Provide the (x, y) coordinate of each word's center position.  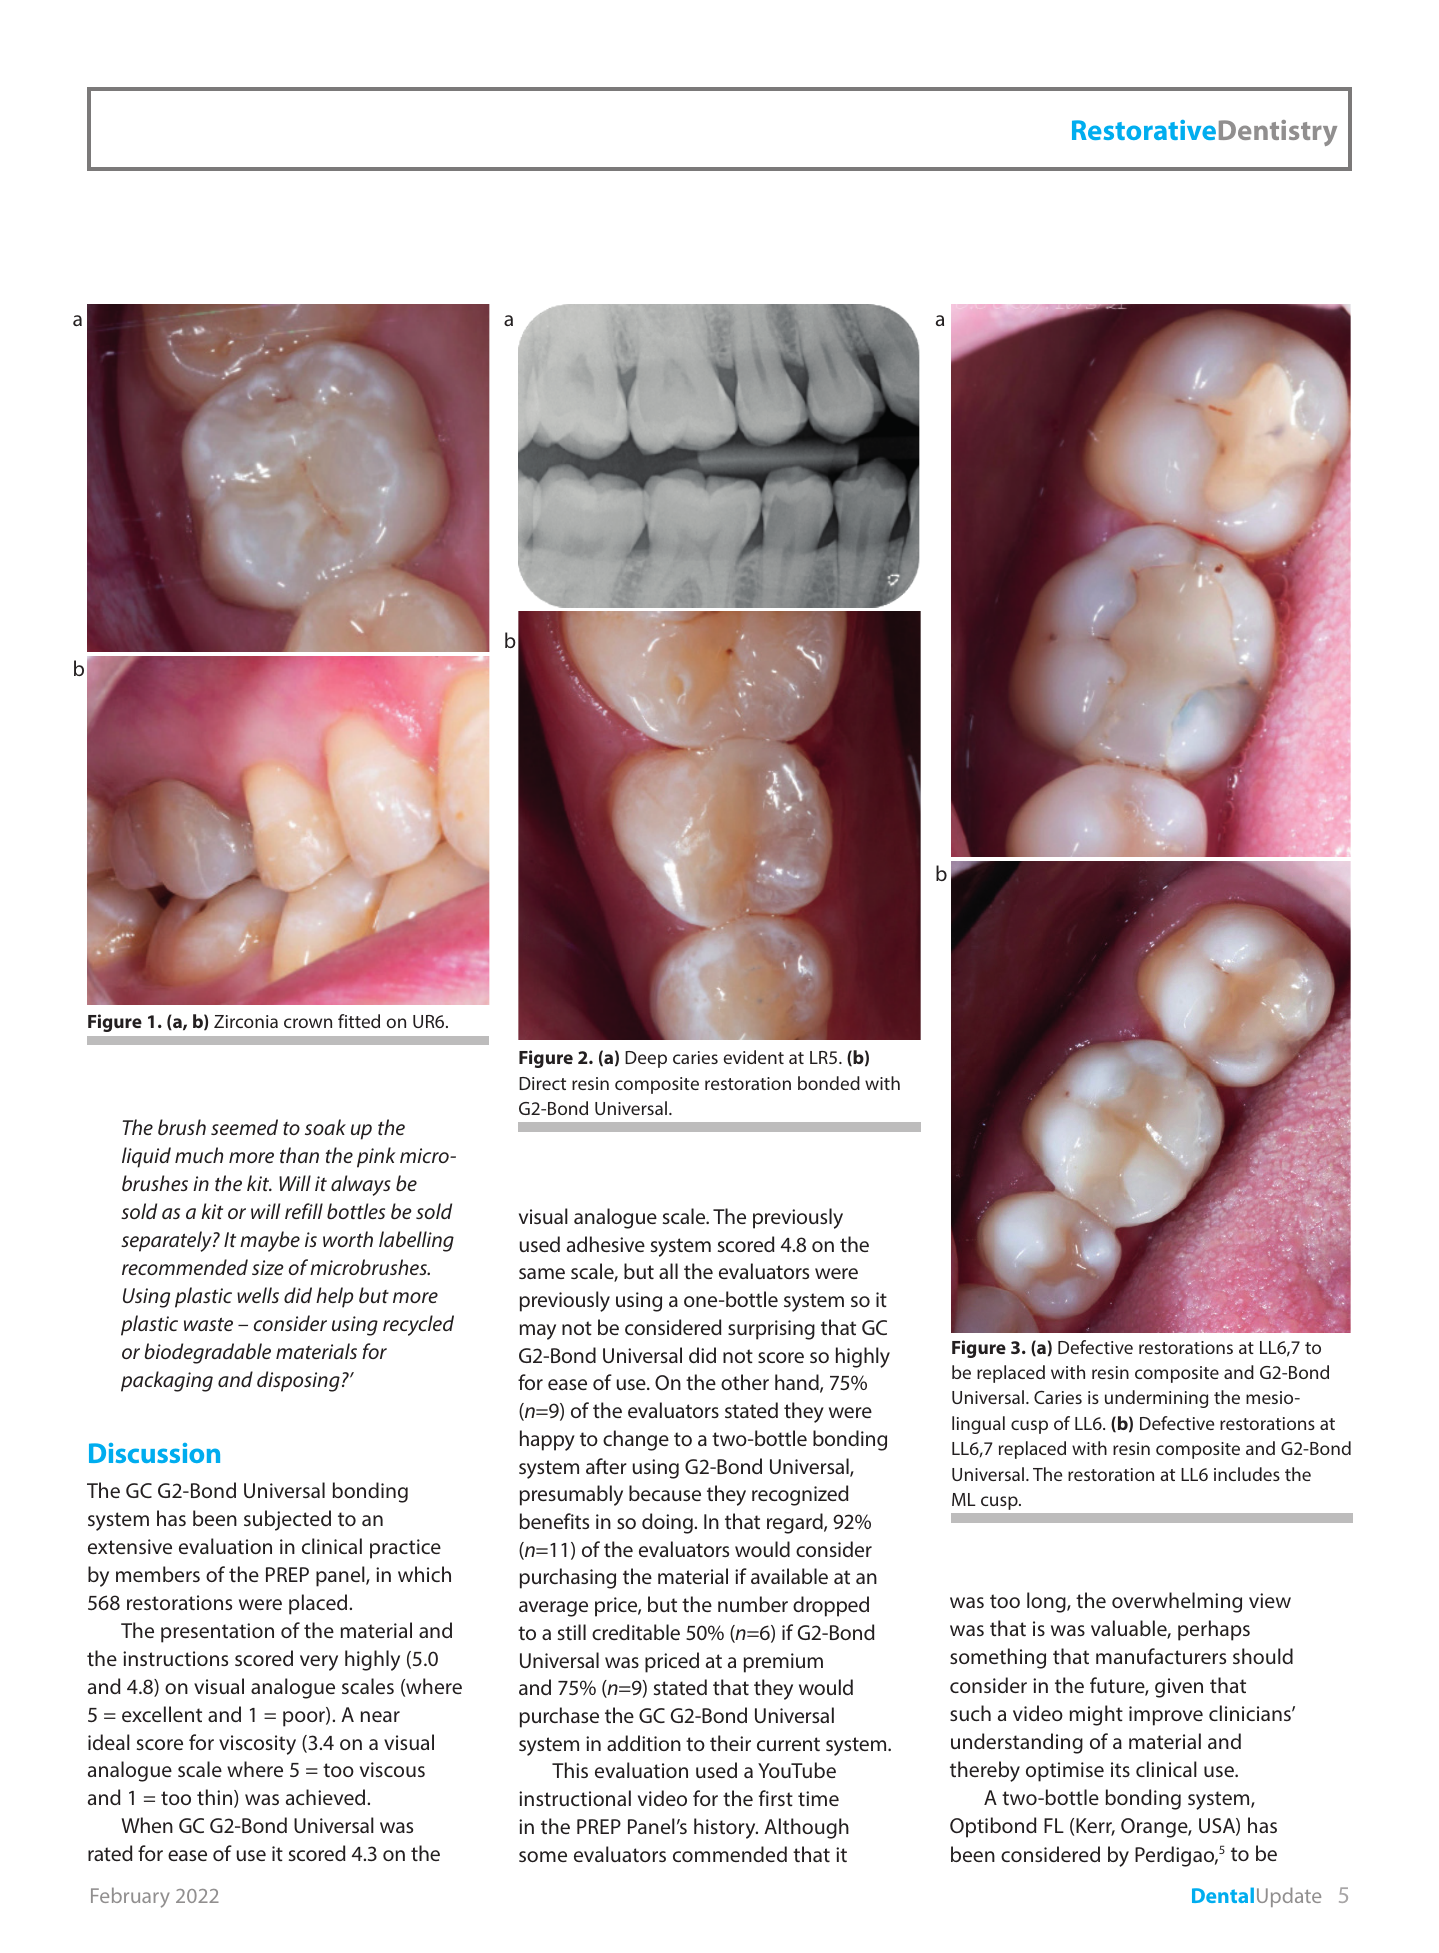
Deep (646, 1059)
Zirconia (246, 1021)
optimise (1065, 1772)
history (726, 1828)
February (130, 1897)
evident (753, 1057)
